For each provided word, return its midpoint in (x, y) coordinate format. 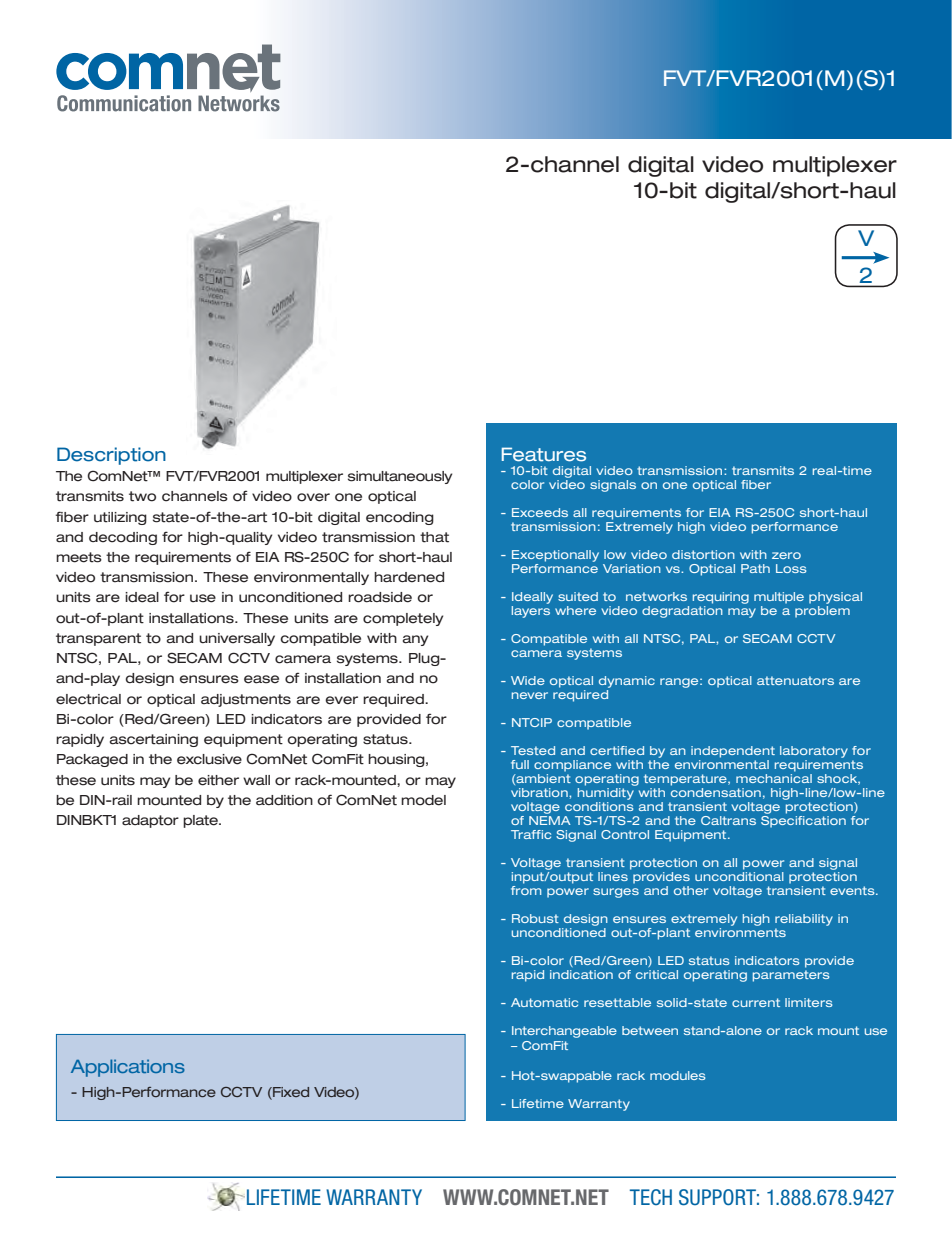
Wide (528, 680)
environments (740, 932)
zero (786, 555)
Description (111, 456)
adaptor (150, 821)
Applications (128, 1068)
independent (733, 752)
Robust (535, 918)
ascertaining (154, 740)
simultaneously (400, 477)
